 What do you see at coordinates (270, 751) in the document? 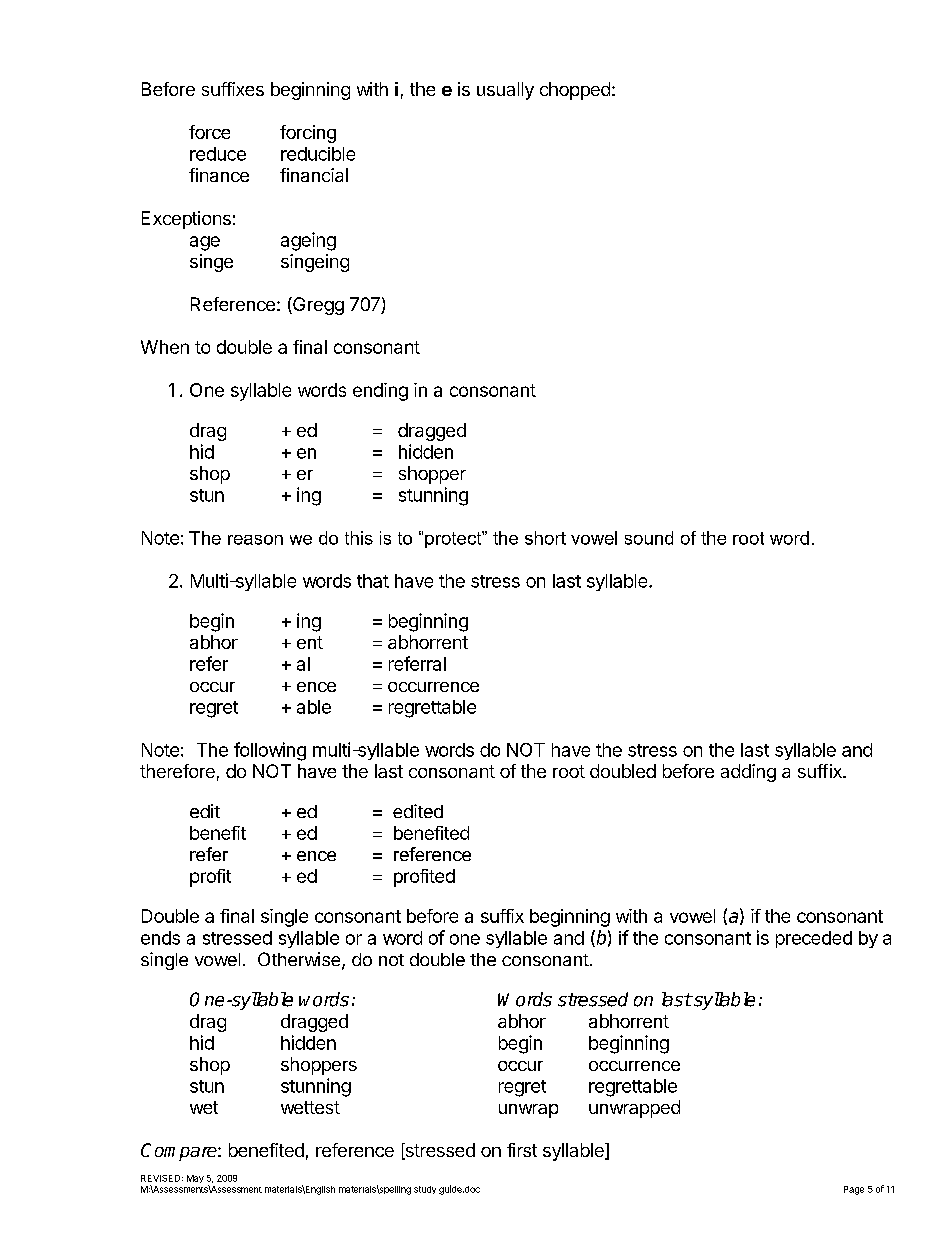
I see `following` at bounding box center [270, 751].
